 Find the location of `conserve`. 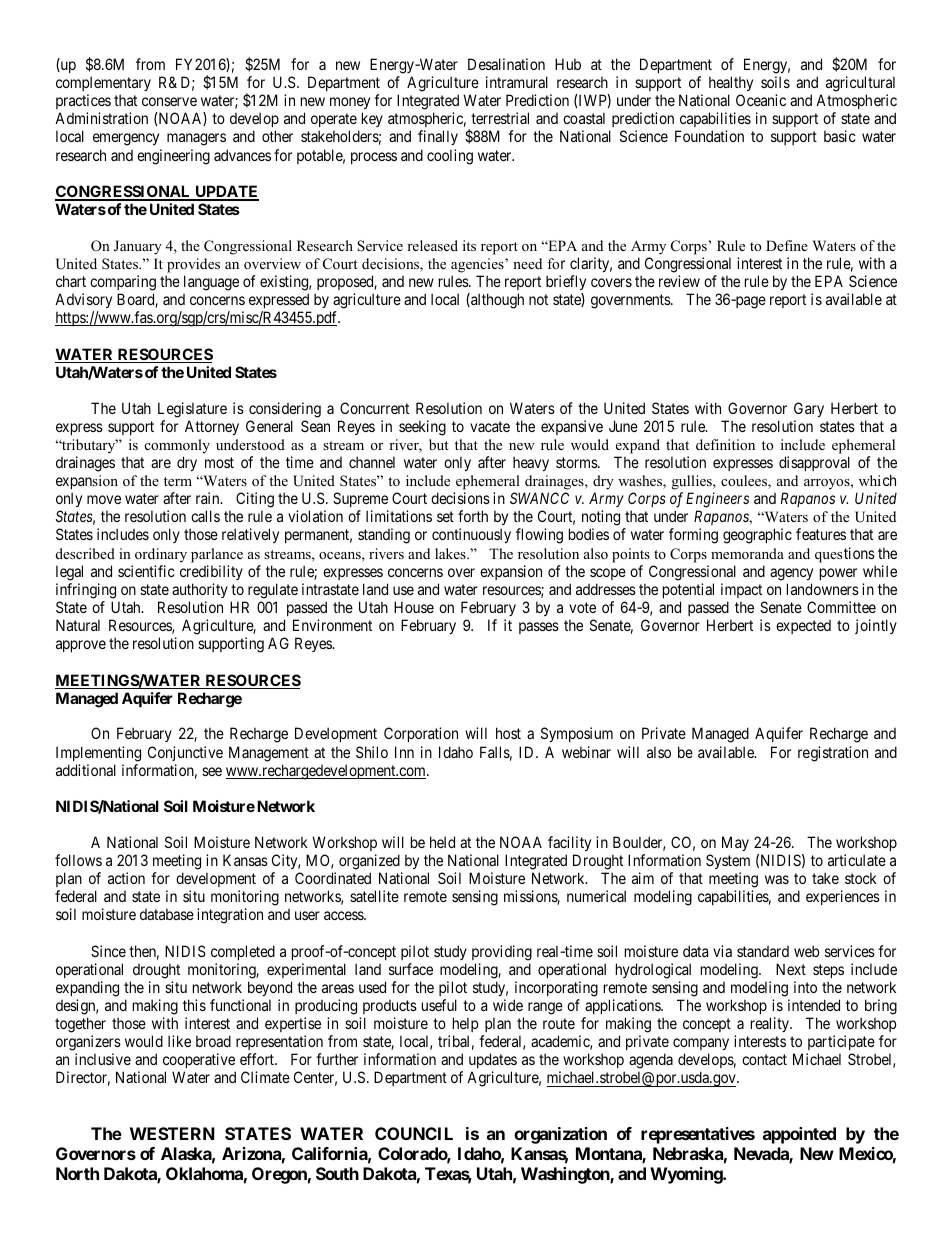

conserve is located at coordinates (169, 101).
